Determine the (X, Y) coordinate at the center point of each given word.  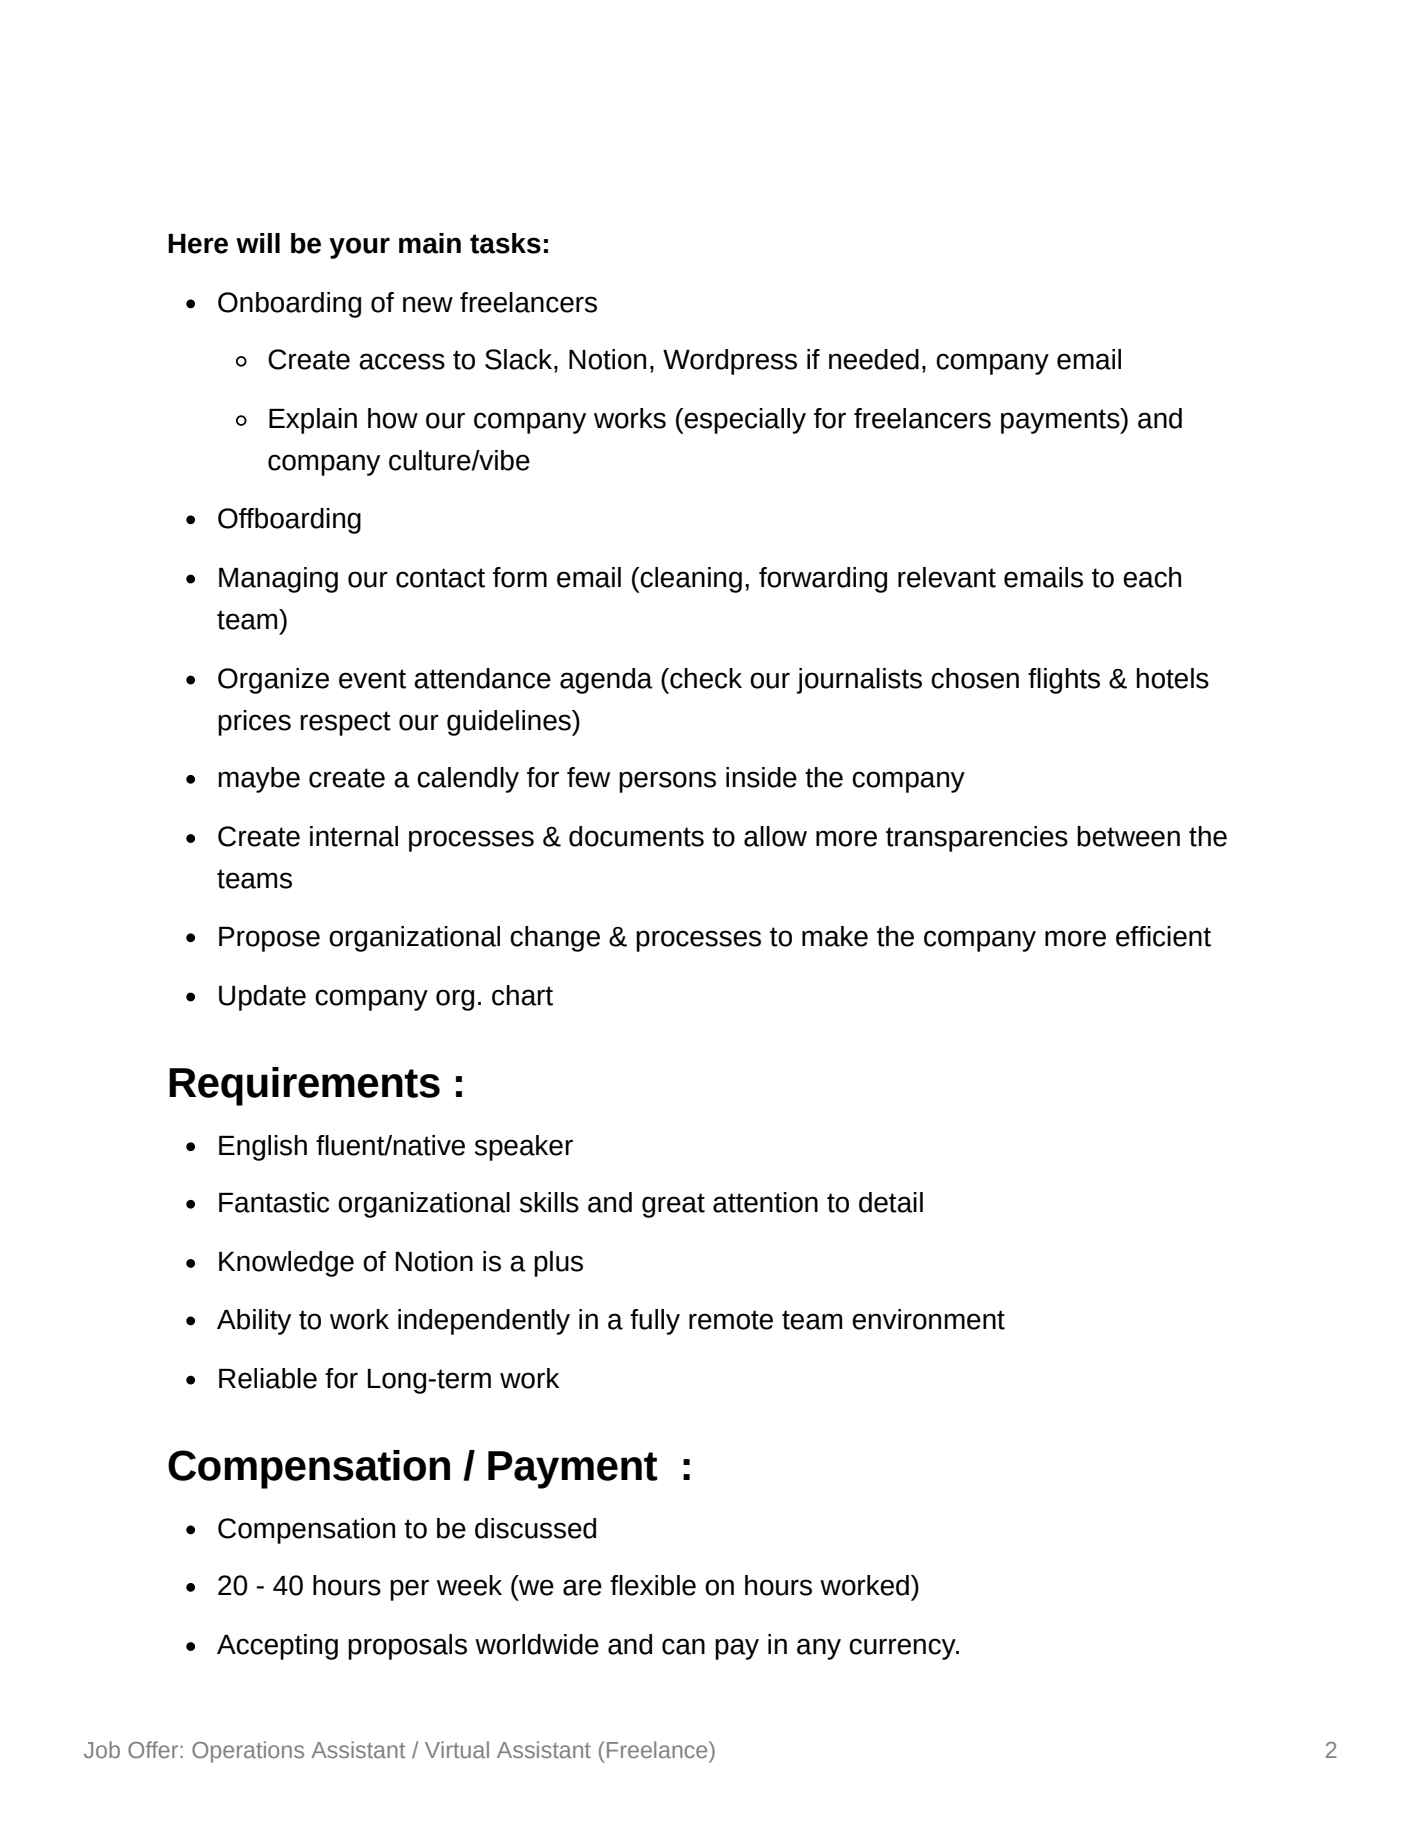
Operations (248, 1752)
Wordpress (730, 362)
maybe (259, 780)
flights (1064, 681)
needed (874, 359)
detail (891, 1202)
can (683, 1646)
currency (903, 1649)
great (673, 1205)
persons (667, 782)
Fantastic (274, 1202)
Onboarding (289, 305)
